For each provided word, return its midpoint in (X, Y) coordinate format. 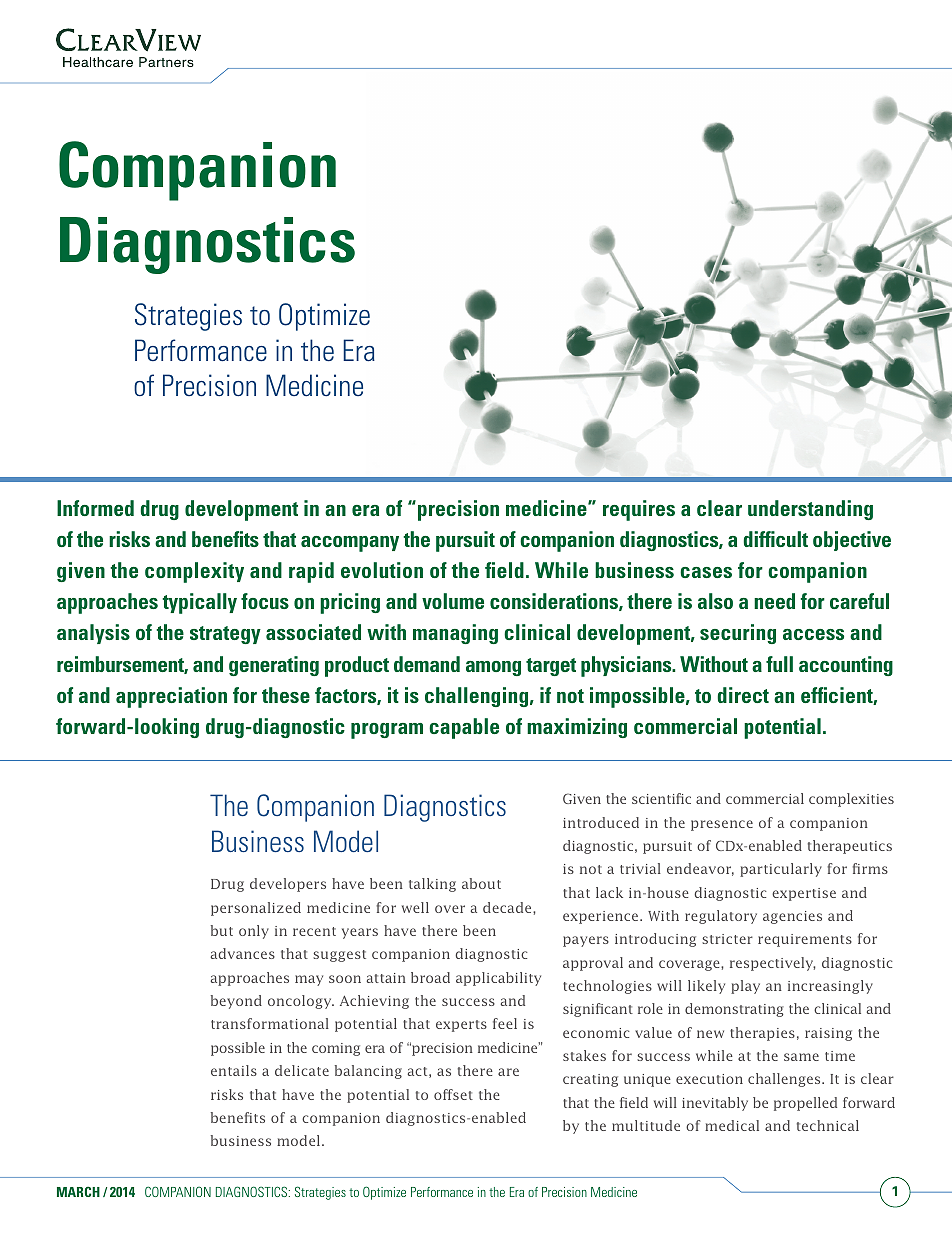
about (481, 883)
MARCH (78, 1191)
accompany (350, 544)
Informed (95, 508)
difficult (775, 539)
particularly (781, 870)
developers (288, 885)
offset (453, 1094)
